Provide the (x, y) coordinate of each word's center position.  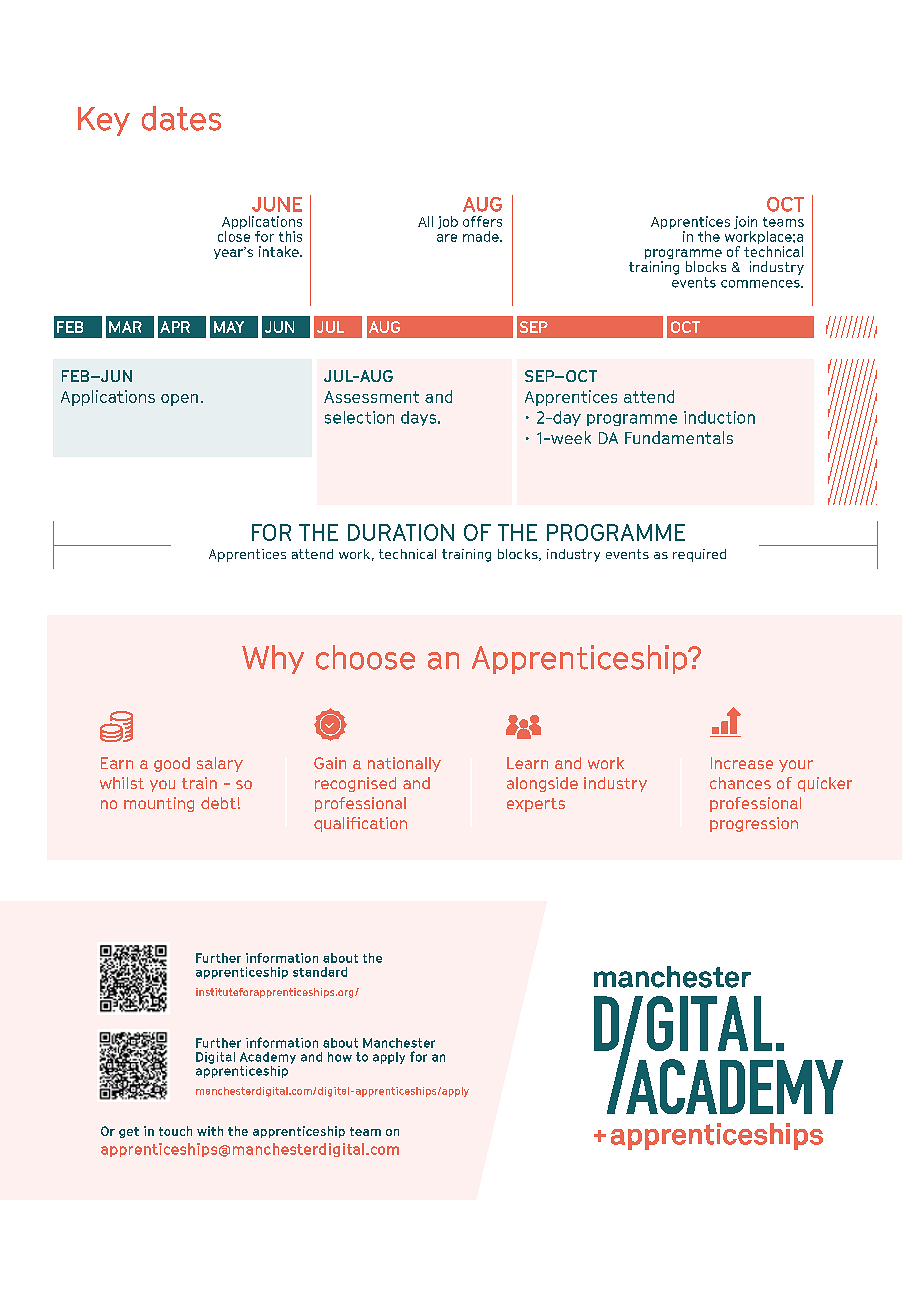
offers (482, 221)
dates (181, 118)
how (340, 1057)
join (745, 222)
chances (740, 783)
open (179, 400)
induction (719, 417)
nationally (404, 764)
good (172, 764)
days (420, 418)
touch (175, 1131)
